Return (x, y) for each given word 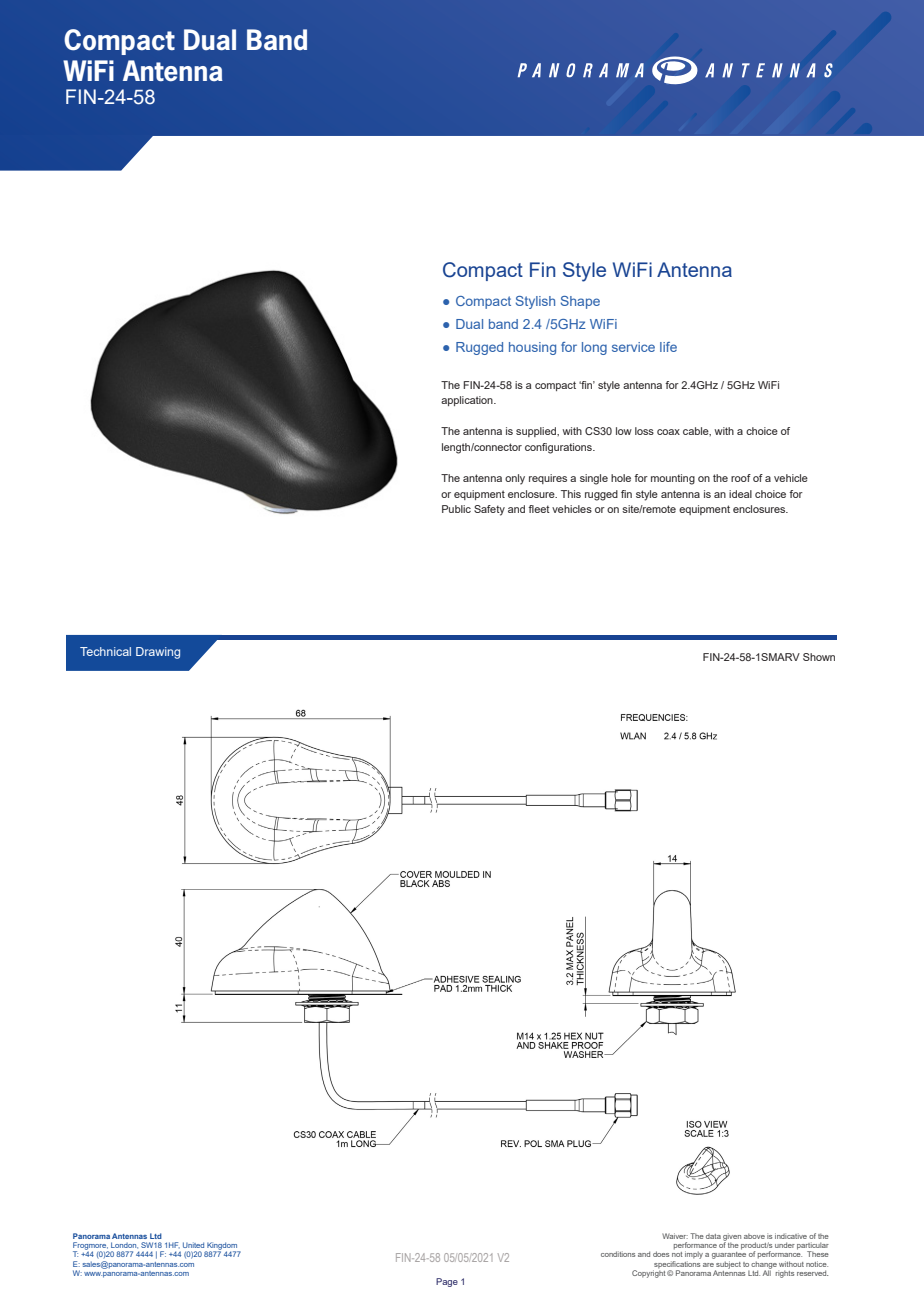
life (668, 347)
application (468, 401)
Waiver (675, 1236)
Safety (489, 510)
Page (447, 1282)
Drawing (158, 653)
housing (532, 348)
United (193, 1245)
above (754, 1236)
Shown (819, 657)
